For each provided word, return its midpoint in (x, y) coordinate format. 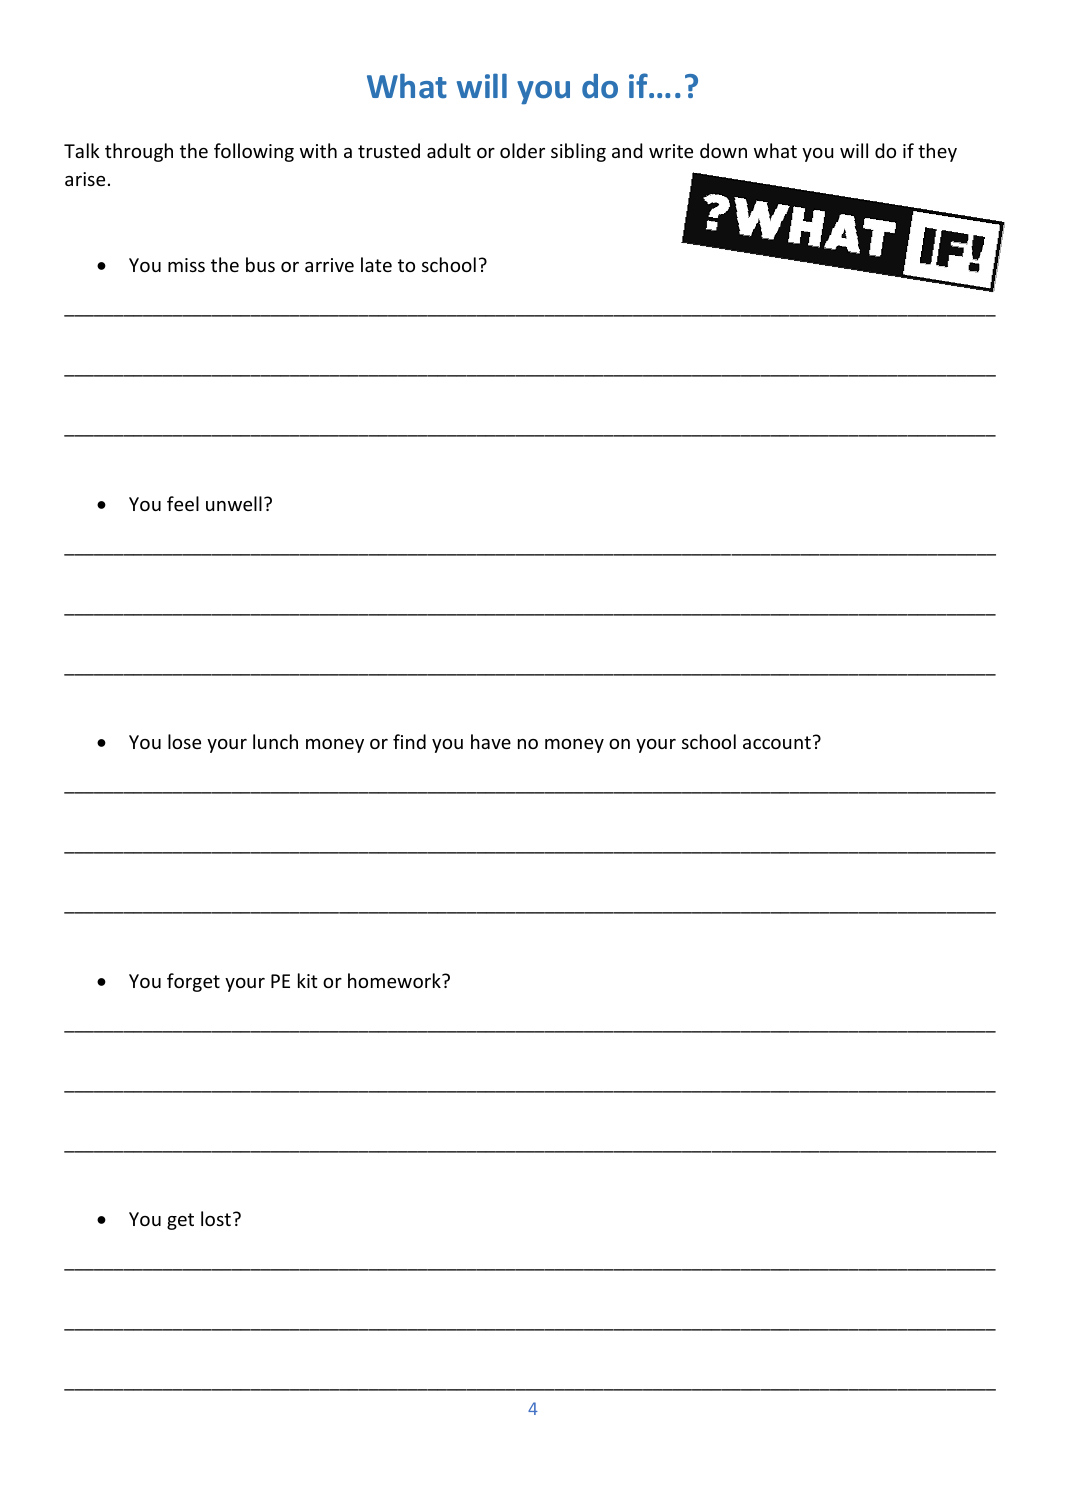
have (491, 741)
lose (184, 741)
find (409, 741)
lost (216, 1218)
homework (395, 980)
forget (193, 982)
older (522, 150)
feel (183, 503)
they (937, 152)
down (723, 150)
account (777, 742)
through (139, 152)
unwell (234, 503)
